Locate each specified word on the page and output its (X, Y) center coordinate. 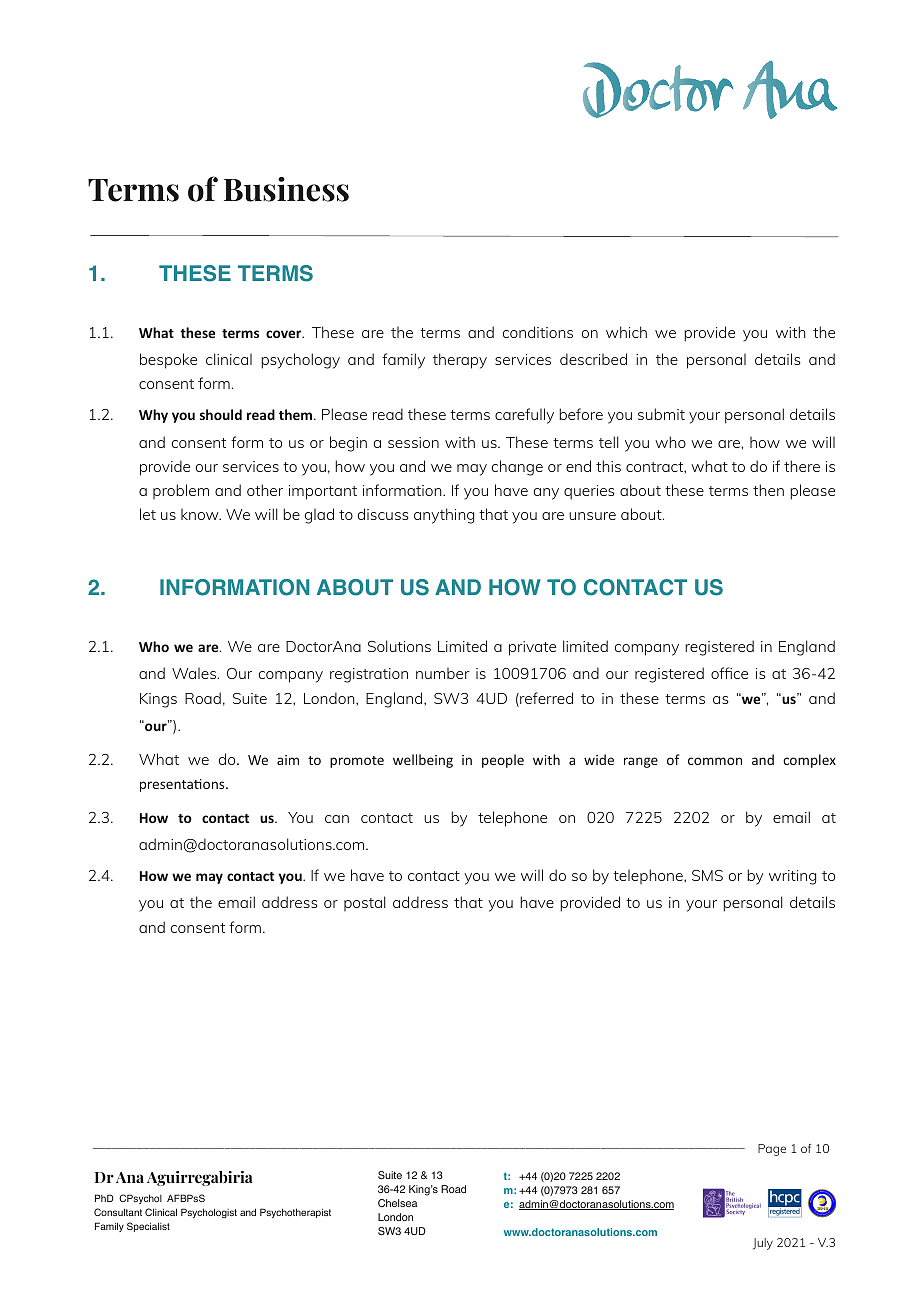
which (626, 332)
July (763, 1244)
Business (286, 189)
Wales (195, 673)
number (443, 673)
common (715, 761)
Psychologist (209, 1213)
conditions (538, 332)
